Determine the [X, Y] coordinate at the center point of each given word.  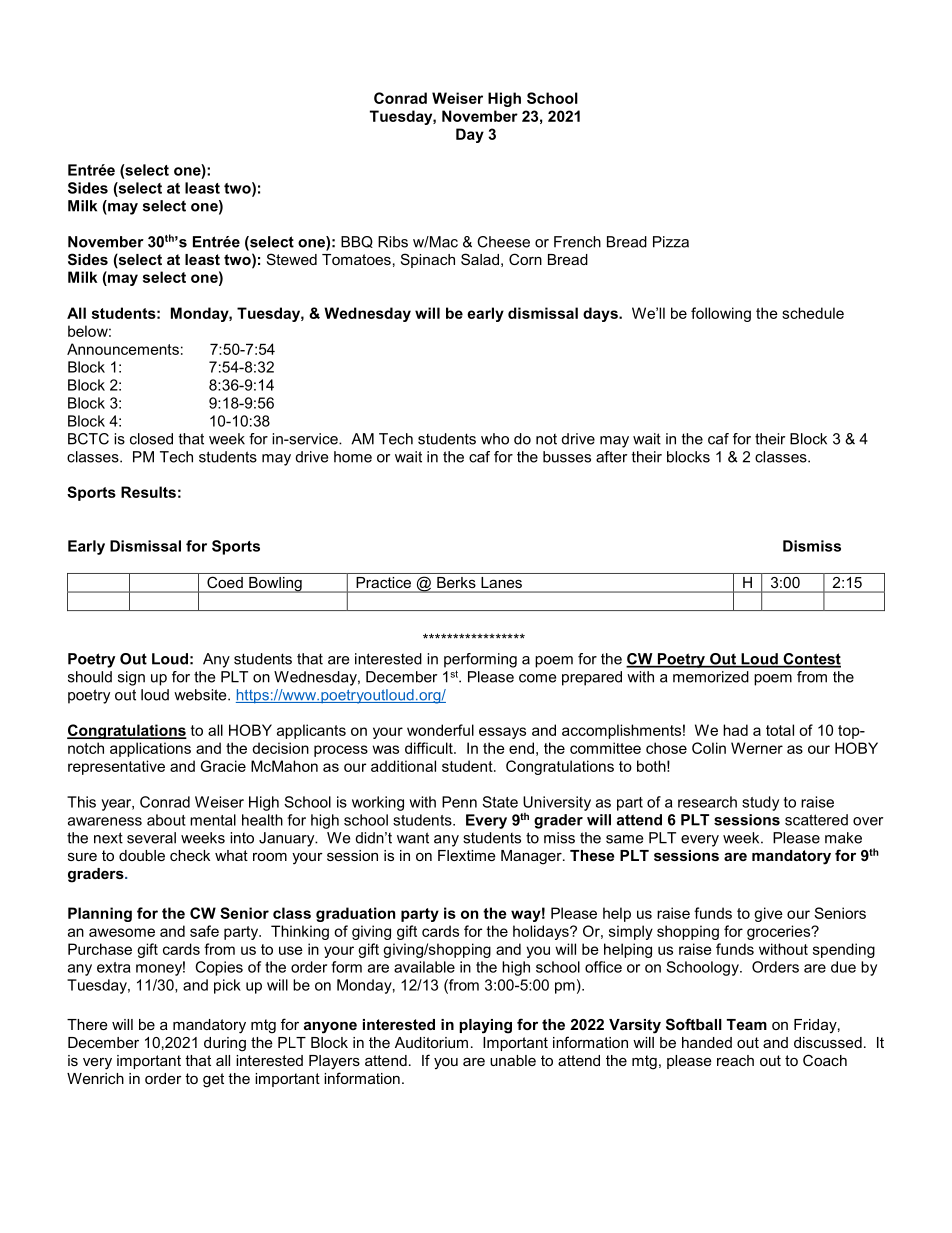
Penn [459, 802]
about [166, 820]
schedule [813, 313]
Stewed [292, 259]
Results [148, 492]
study [760, 803]
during [225, 1044]
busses [567, 457]
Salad [480, 259]
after [611, 457]
